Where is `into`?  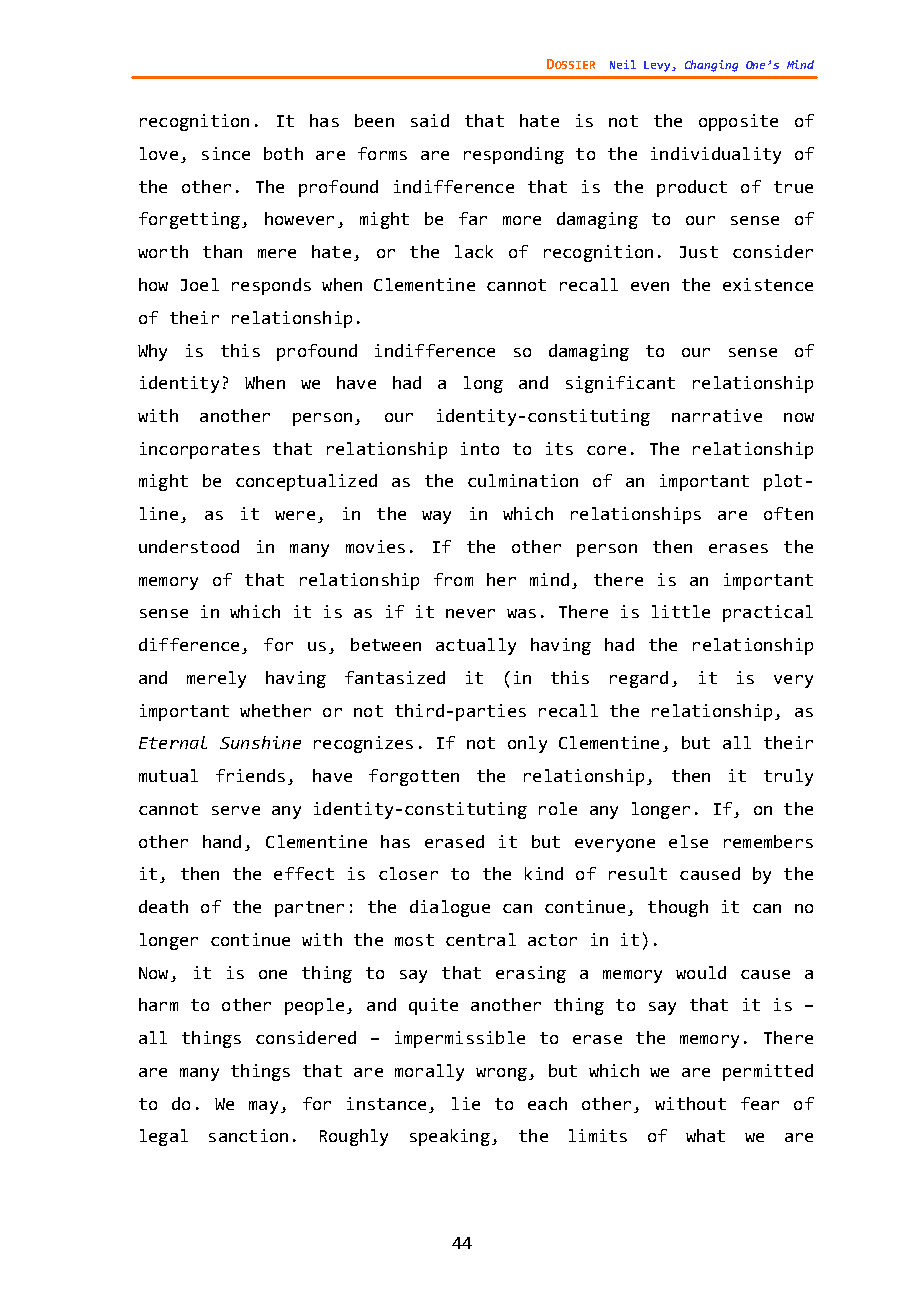
into is located at coordinates (480, 448).
